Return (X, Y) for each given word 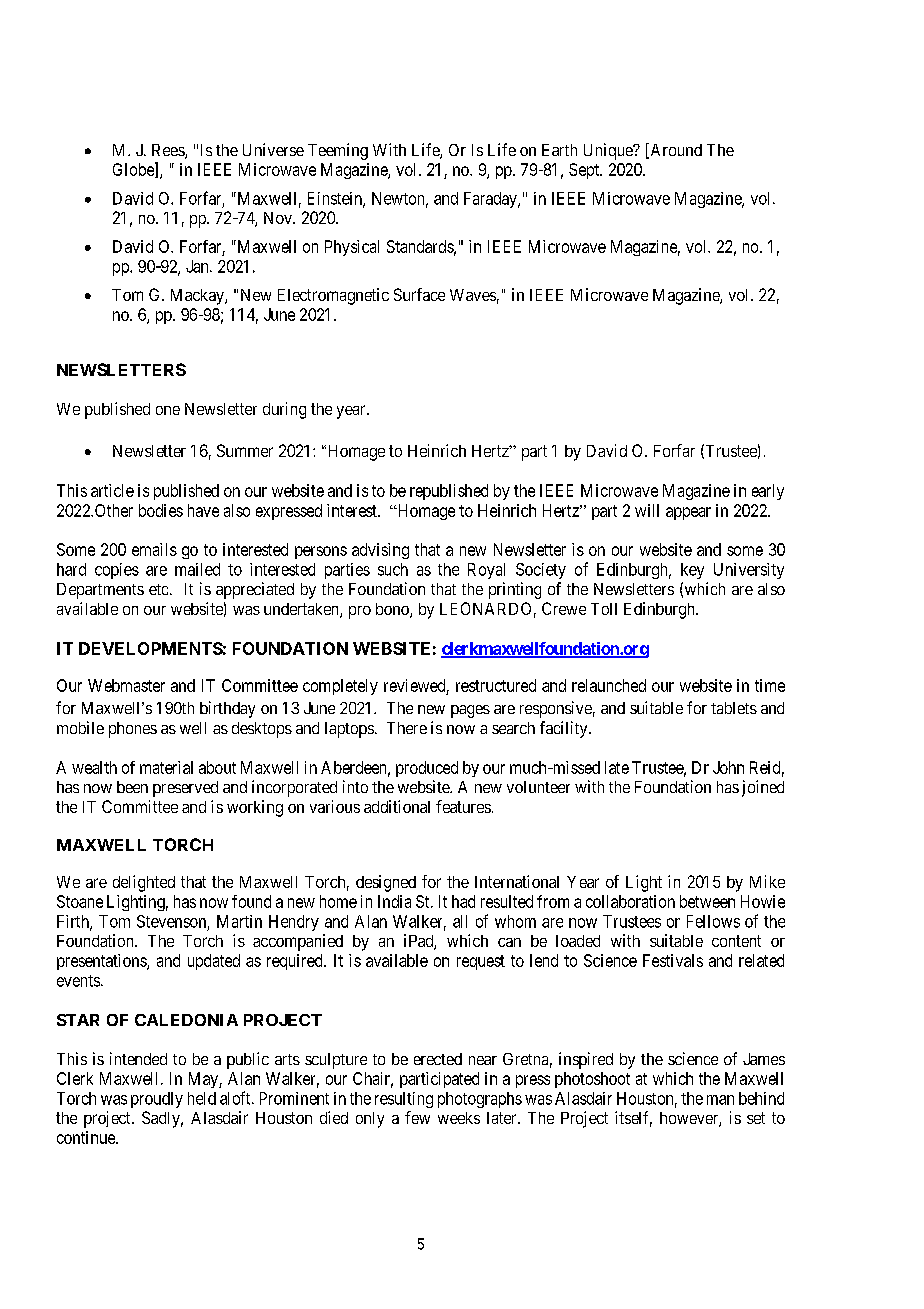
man (720, 1100)
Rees (169, 151)
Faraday (491, 200)
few (417, 1117)
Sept (585, 171)
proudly (157, 1100)
